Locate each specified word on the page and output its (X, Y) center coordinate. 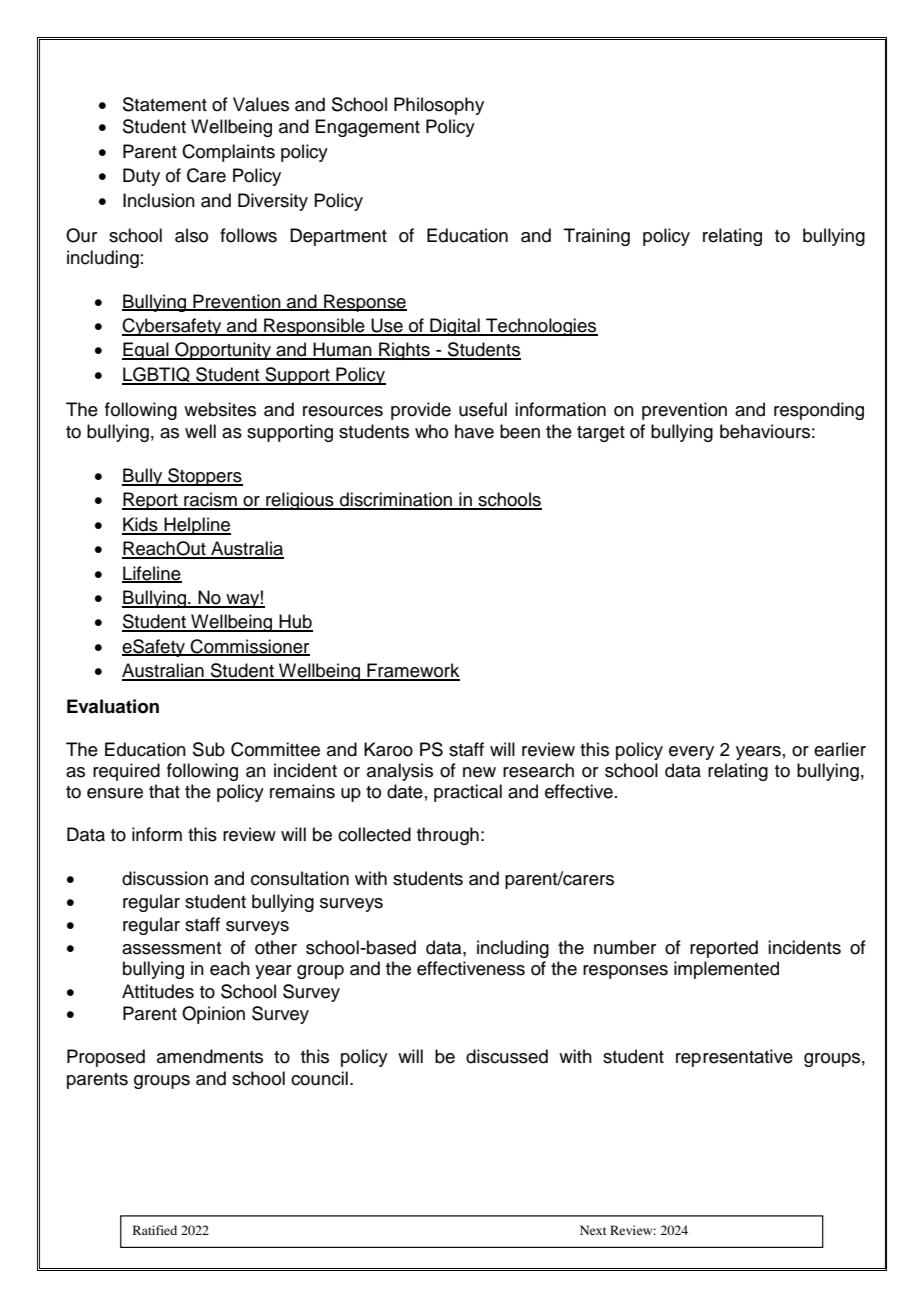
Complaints (228, 153)
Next (593, 1230)
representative (734, 1058)
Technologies (541, 327)
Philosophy (439, 106)
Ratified (155, 1230)
